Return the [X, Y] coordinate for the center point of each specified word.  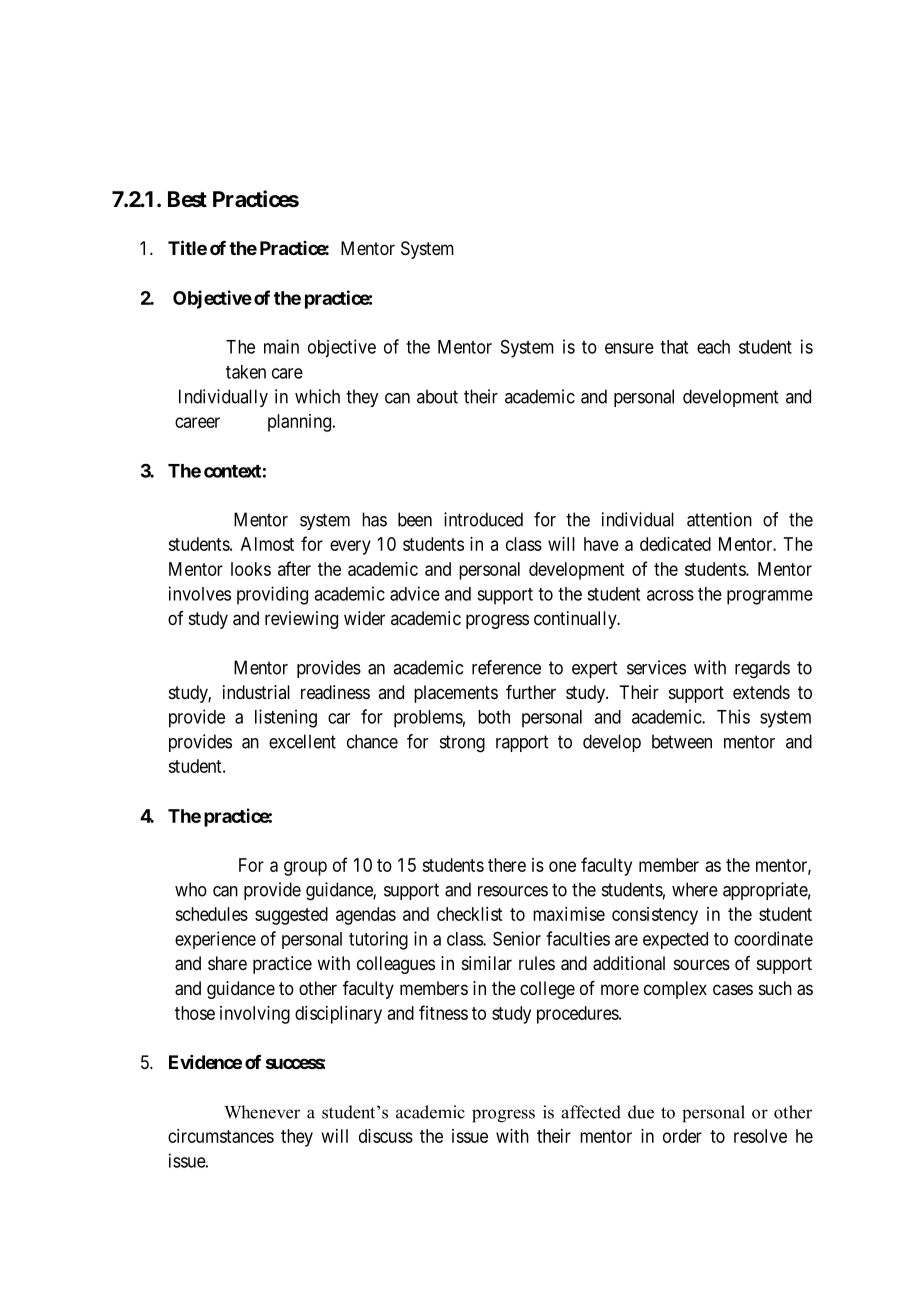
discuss [386, 1136]
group [305, 868]
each [713, 347]
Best [187, 199]
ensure [629, 348]
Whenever [262, 1112]
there [507, 865]
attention [719, 519]
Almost [267, 544]
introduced [483, 519]
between [682, 741]
